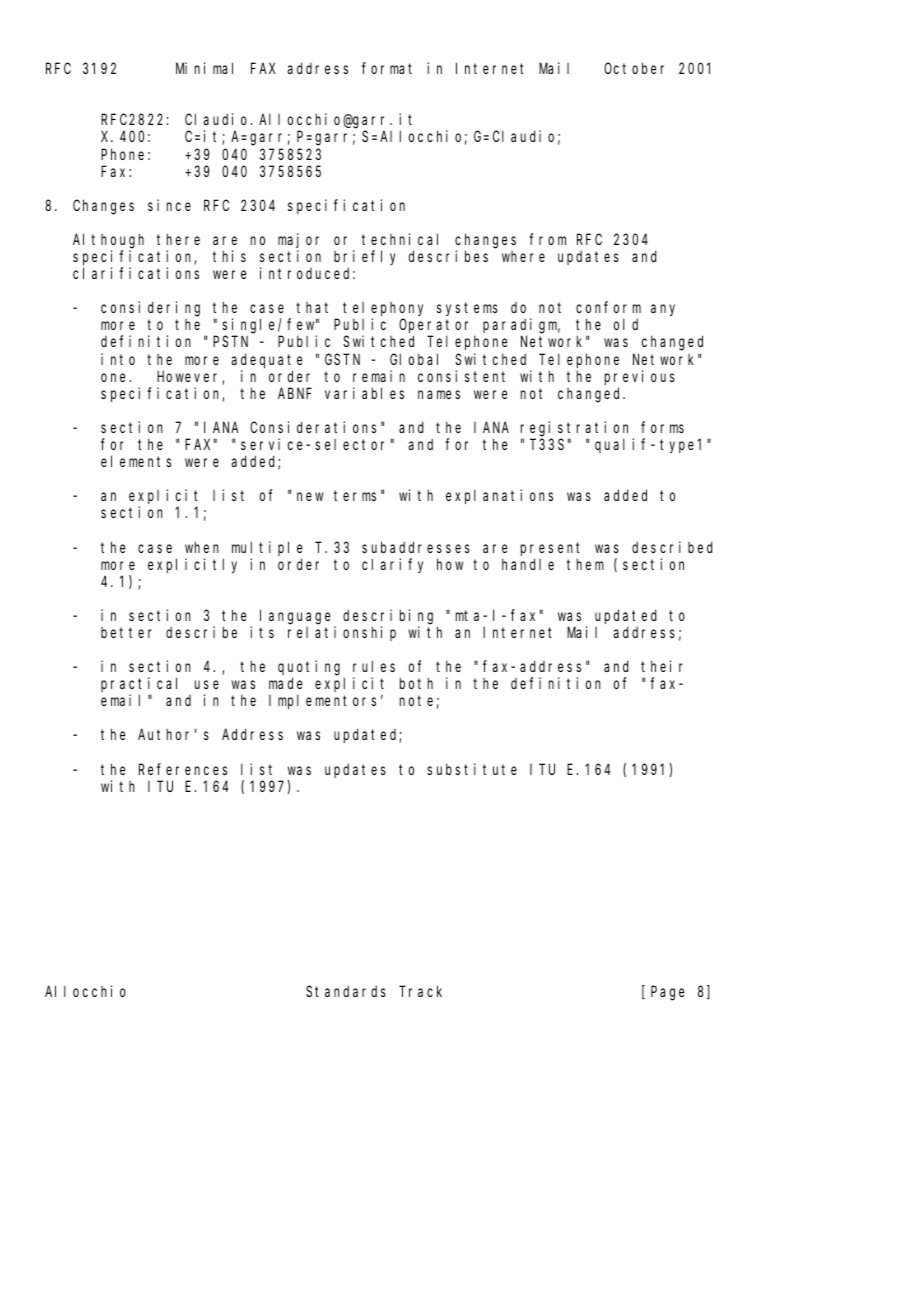 The height and width of the screenshot is (1308, 924). I want to click on quoting, so click(311, 669).
